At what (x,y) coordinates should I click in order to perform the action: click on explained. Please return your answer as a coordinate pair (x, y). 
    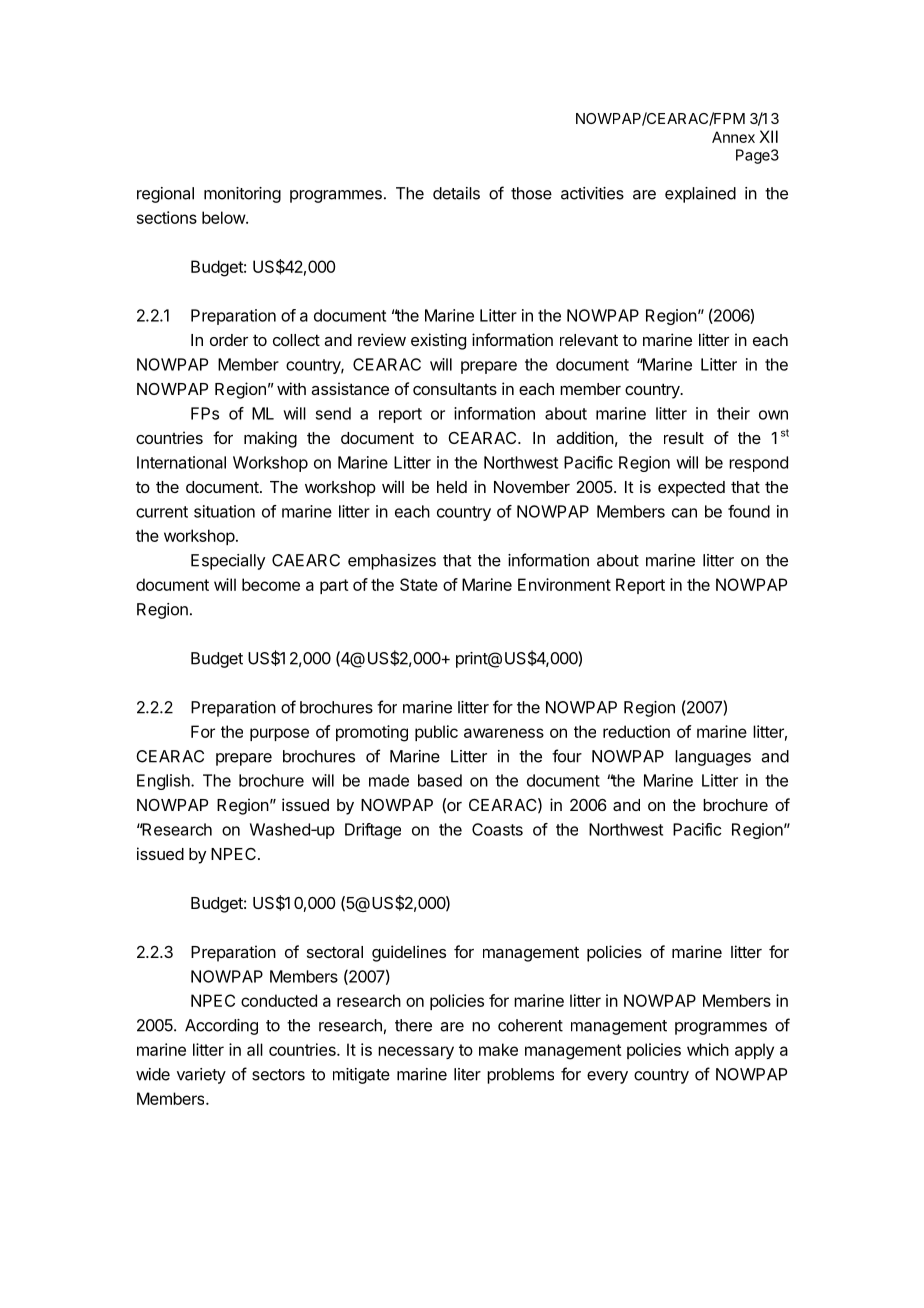
    Looking at the image, I should click on (700, 195).
